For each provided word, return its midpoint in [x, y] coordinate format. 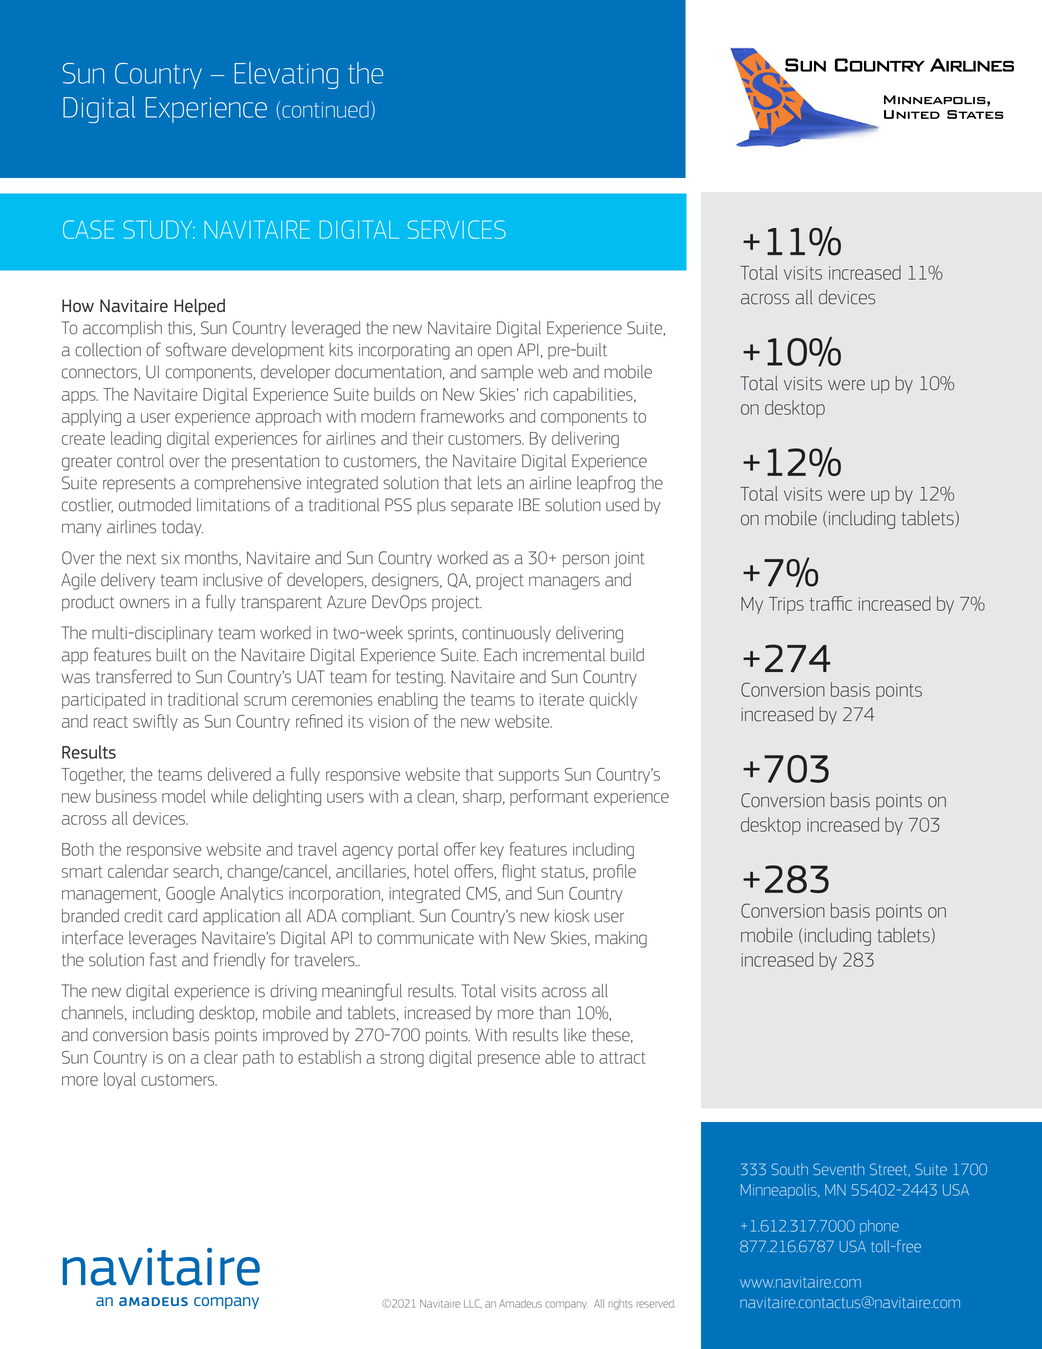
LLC [473, 1303]
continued [325, 109]
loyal [120, 1080]
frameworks [462, 416]
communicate [425, 938]
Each [500, 655]
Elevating [286, 75]
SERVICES [456, 229]
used [622, 505]
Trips [786, 605]
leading [136, 439]
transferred [134, 676]
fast [163, 959]
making [621, 939]
